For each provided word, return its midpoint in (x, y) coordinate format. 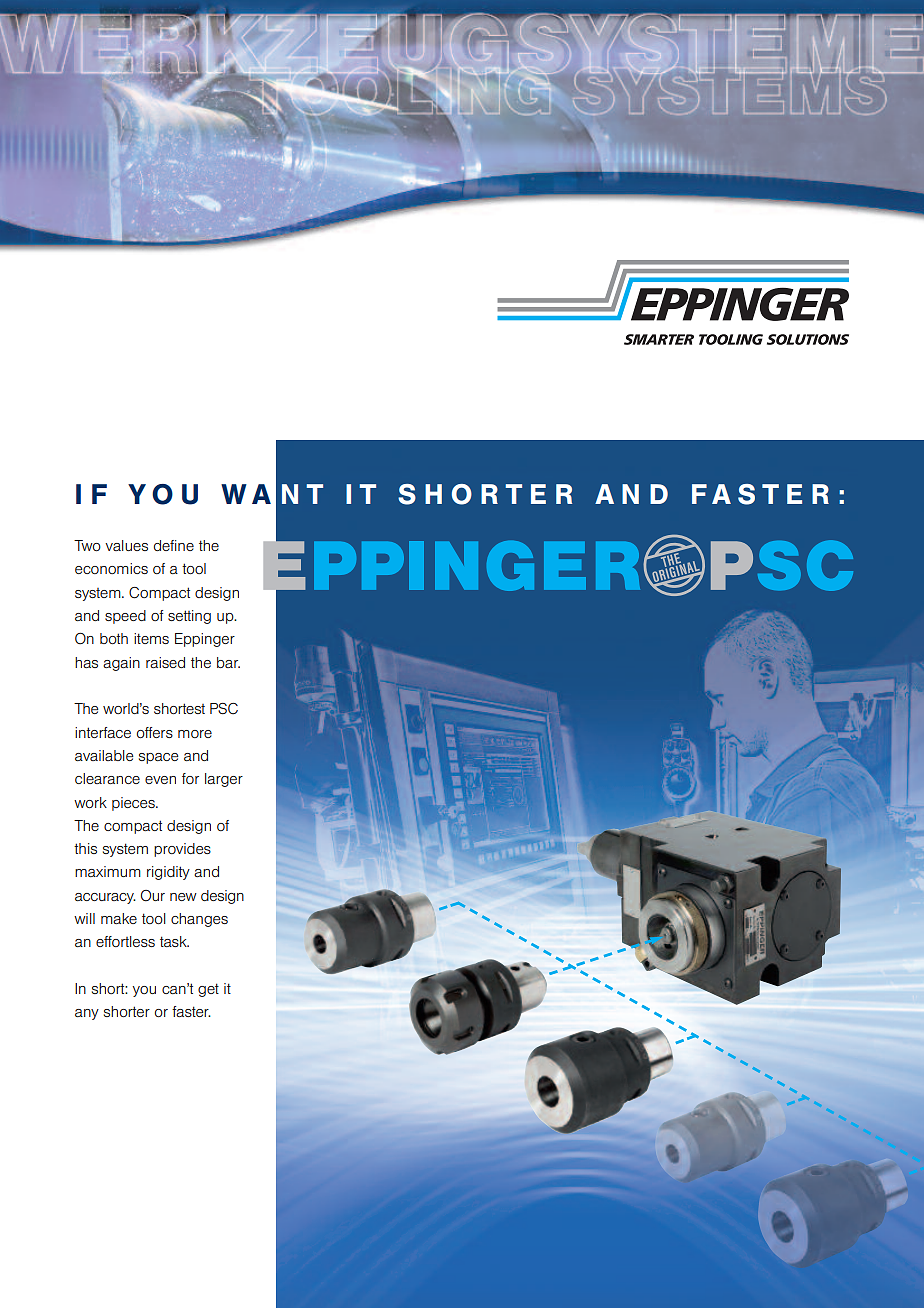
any (87, 1014)
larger (224, 780)
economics (111, 568)
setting (189, 617)
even (160, 780)
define (174, 545)
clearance (107, 778)
